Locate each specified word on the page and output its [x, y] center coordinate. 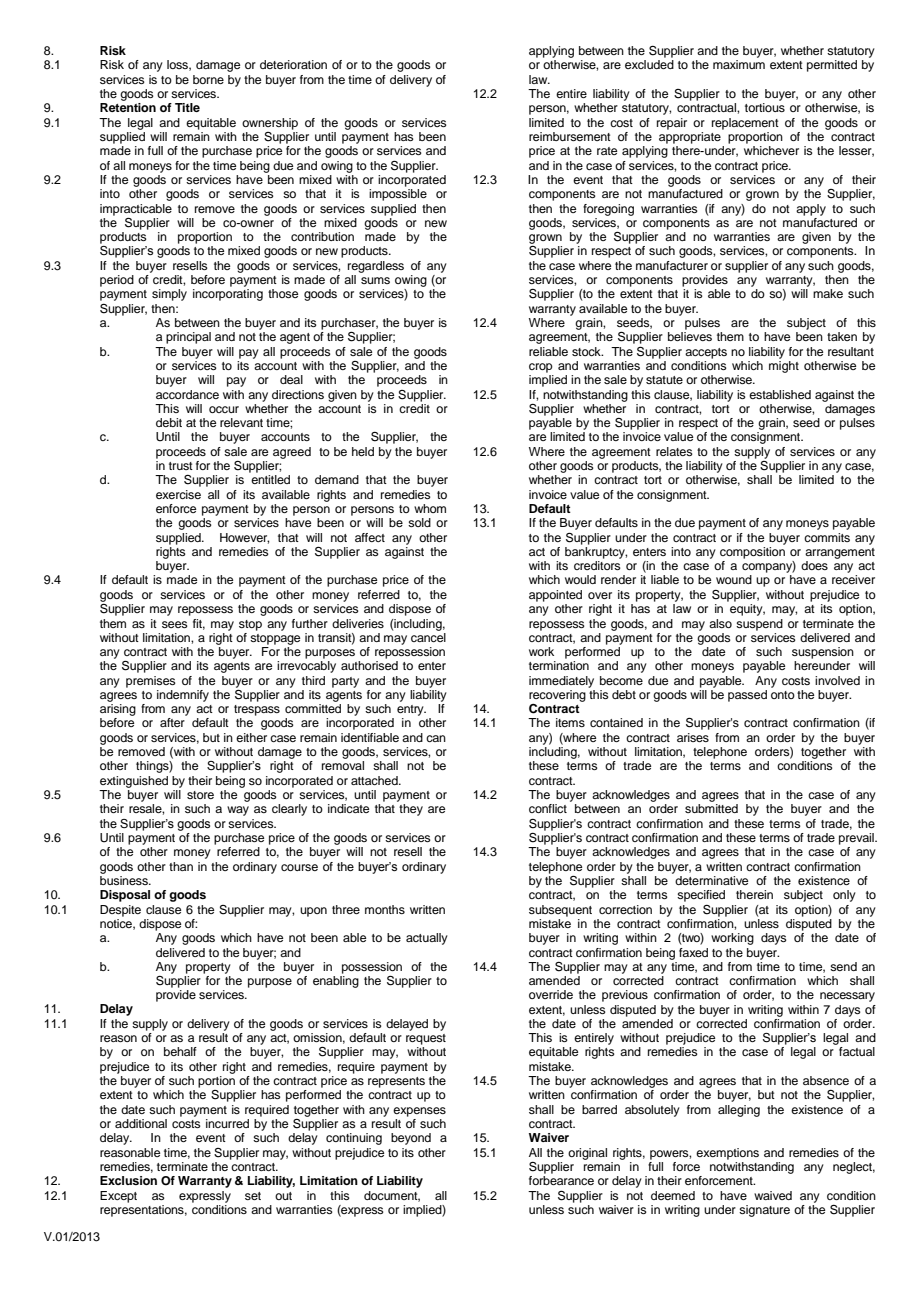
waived [773, 1195]
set [253, 1196]
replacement [745, 124]
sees [175, 624]
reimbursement [570, 136]
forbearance [561, 1180]
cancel [428, 636]
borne [208, 79]
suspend [759, 625]
